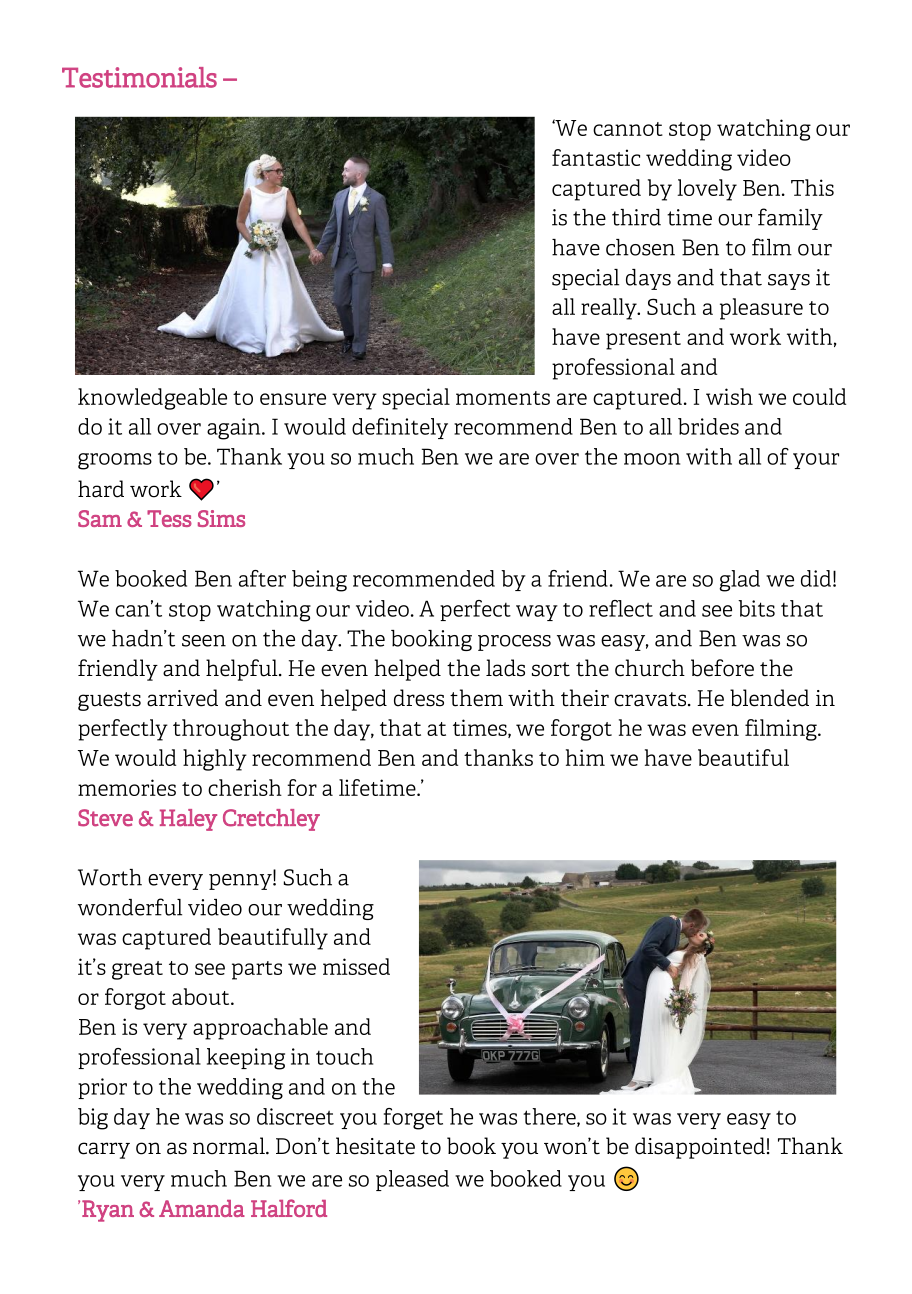  Describe the element at coordinates (202, 1208) in the screenshot. I see `Amanda` at that location.
